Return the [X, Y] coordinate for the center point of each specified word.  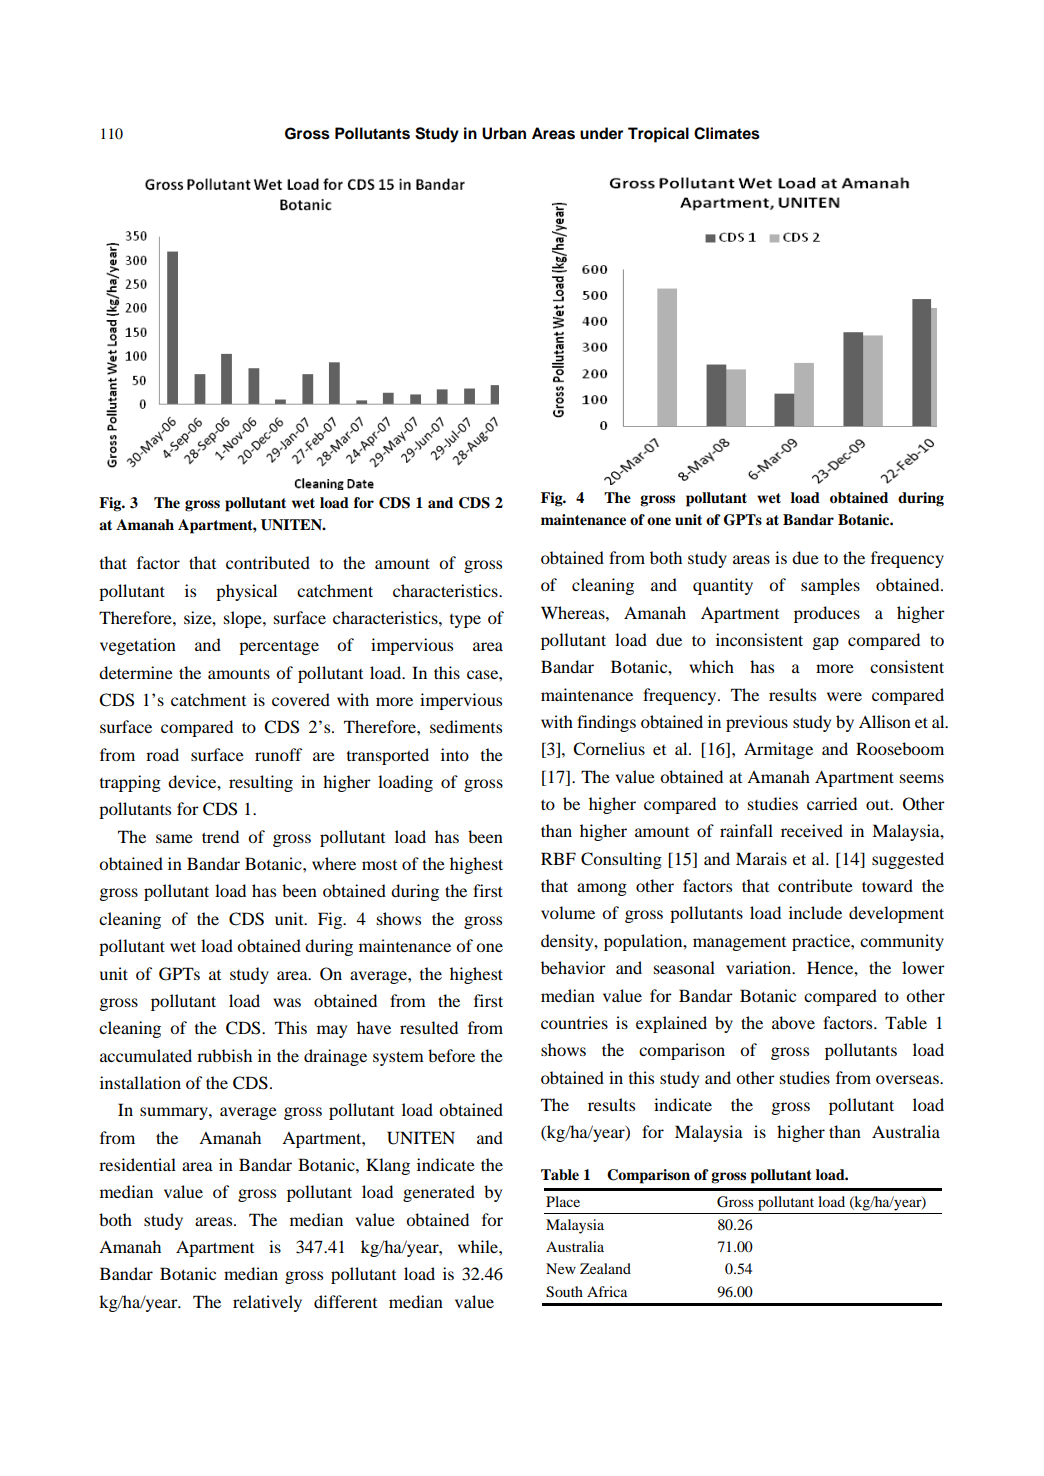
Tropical [658, 135]
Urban [504, 133]
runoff [278, 754]
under [601, 133]
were [844, 696]
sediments [466, 726]
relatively [267, 1303]
